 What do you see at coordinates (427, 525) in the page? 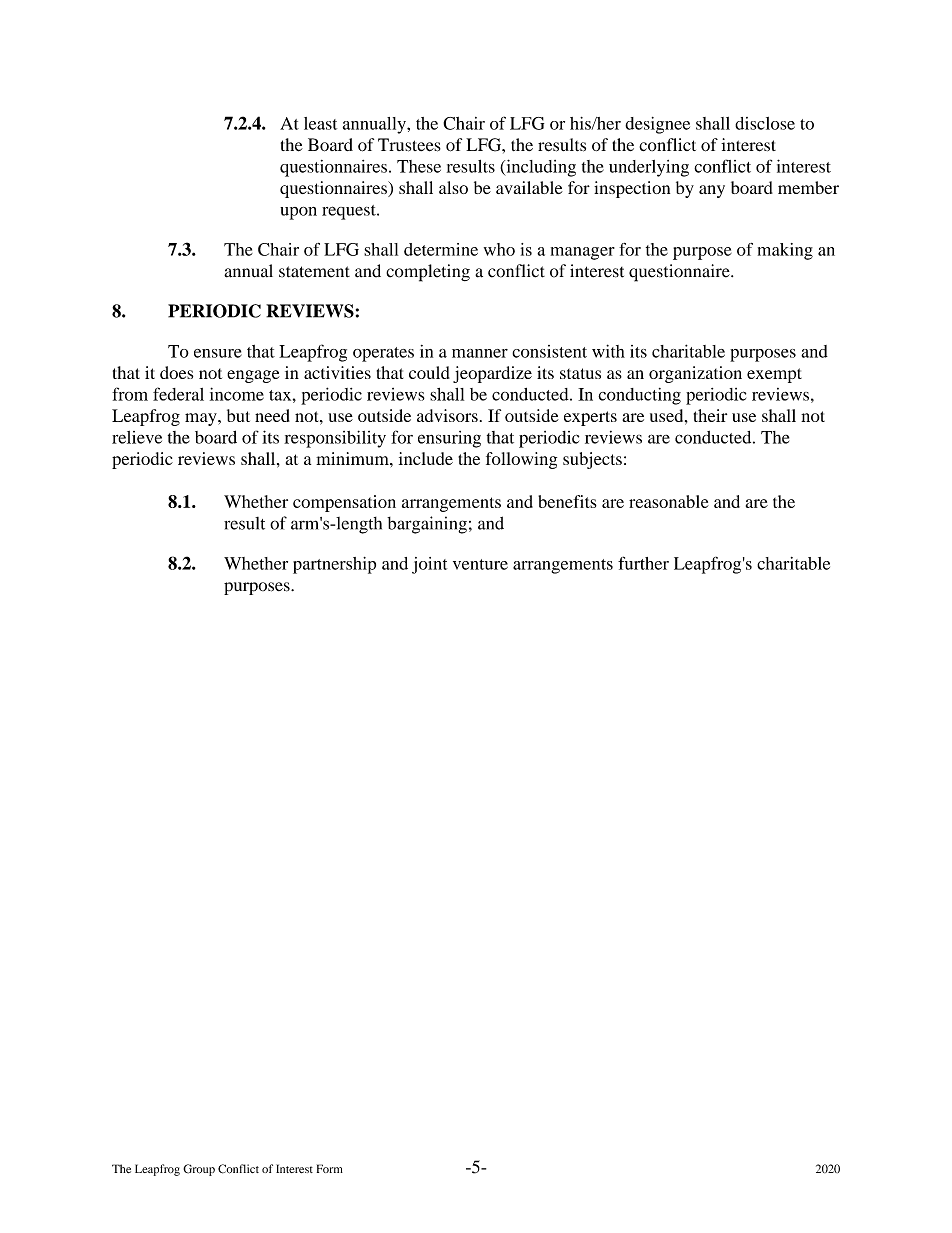
I see `bargaining` at bounding box center [427, 525].
